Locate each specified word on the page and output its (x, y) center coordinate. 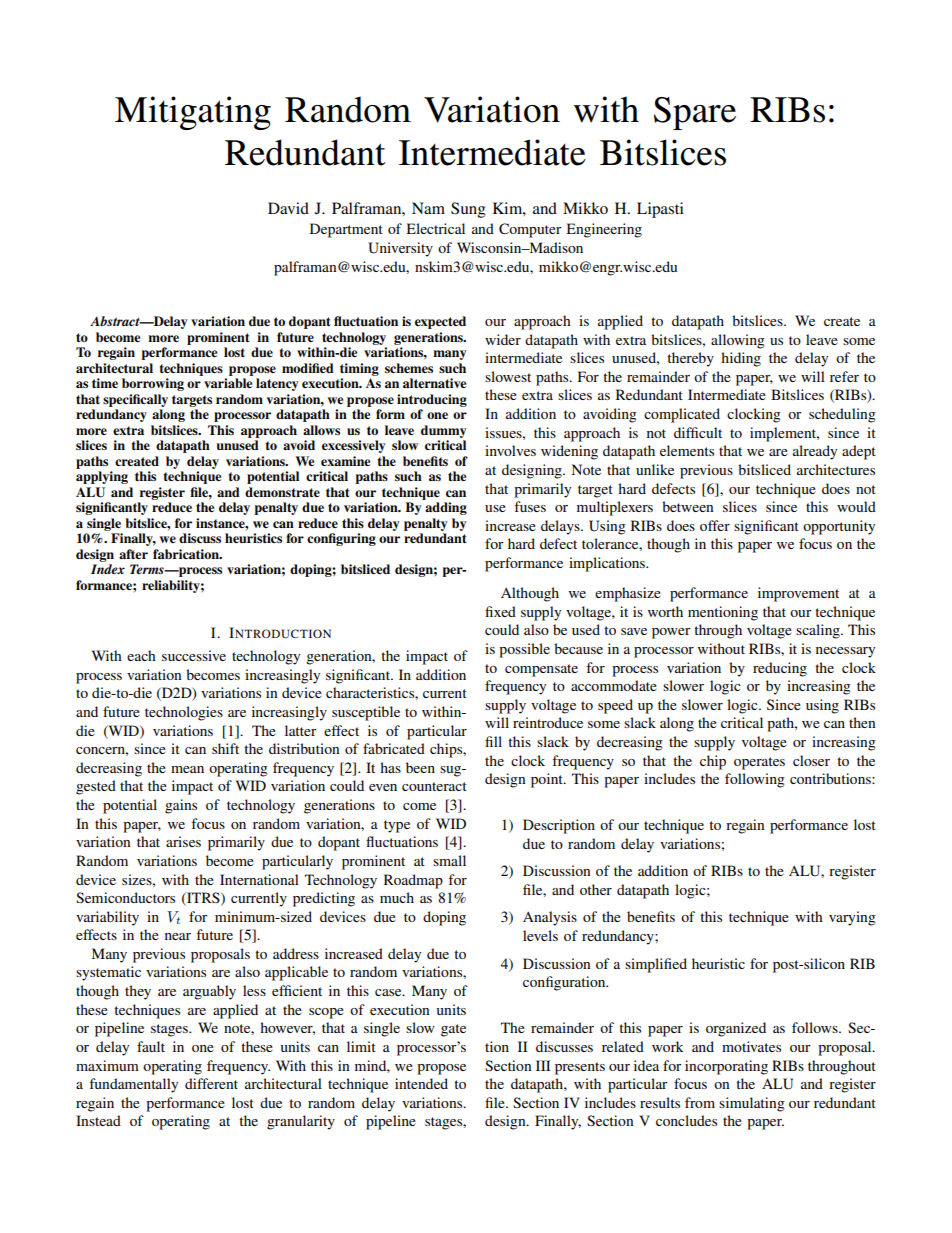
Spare (695, 113)
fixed (500, 611)
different (211, 1083)
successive (194, 655)
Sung (468, 210)
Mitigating (193, 113)
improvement (798, 594)
